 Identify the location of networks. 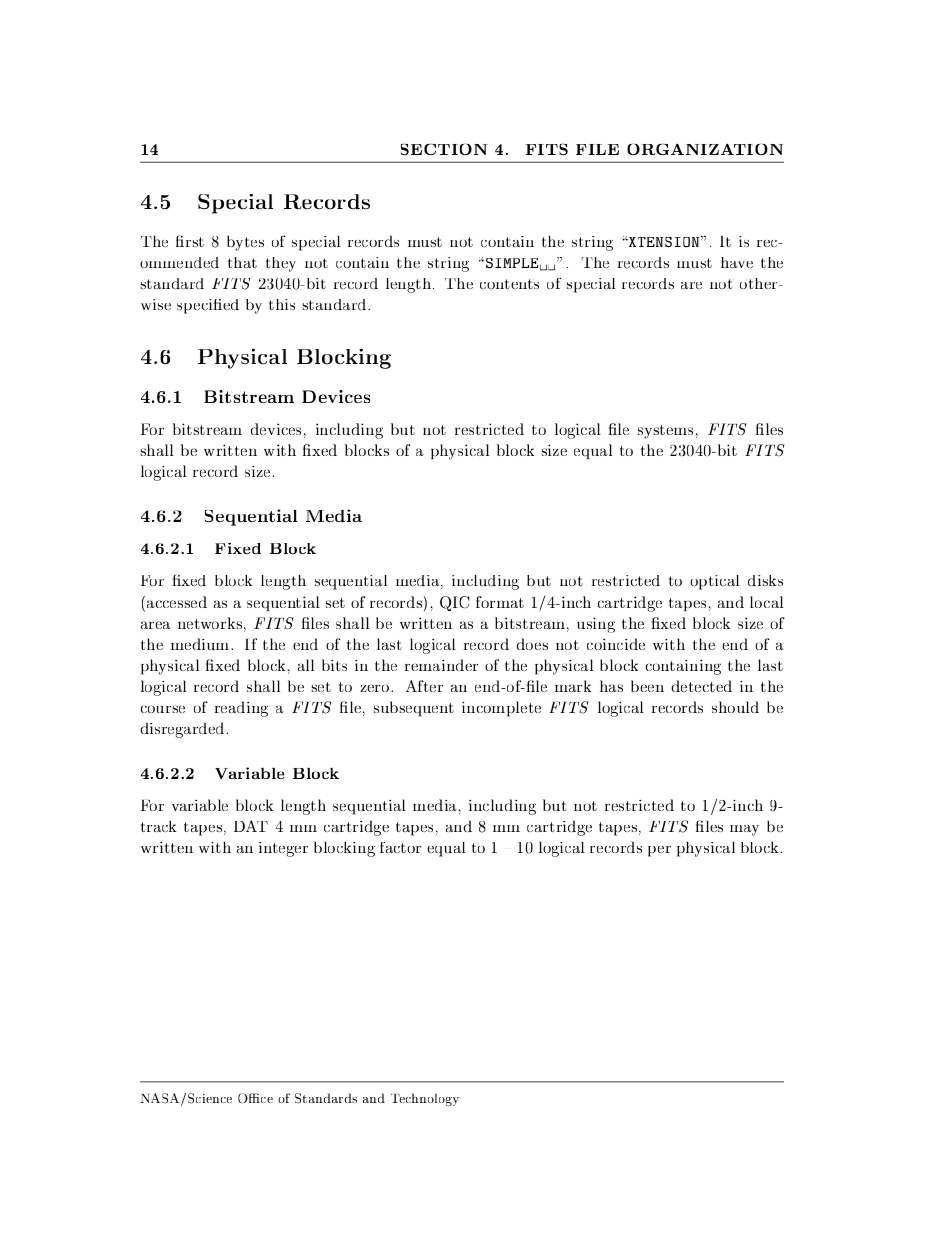
(210, 623).
